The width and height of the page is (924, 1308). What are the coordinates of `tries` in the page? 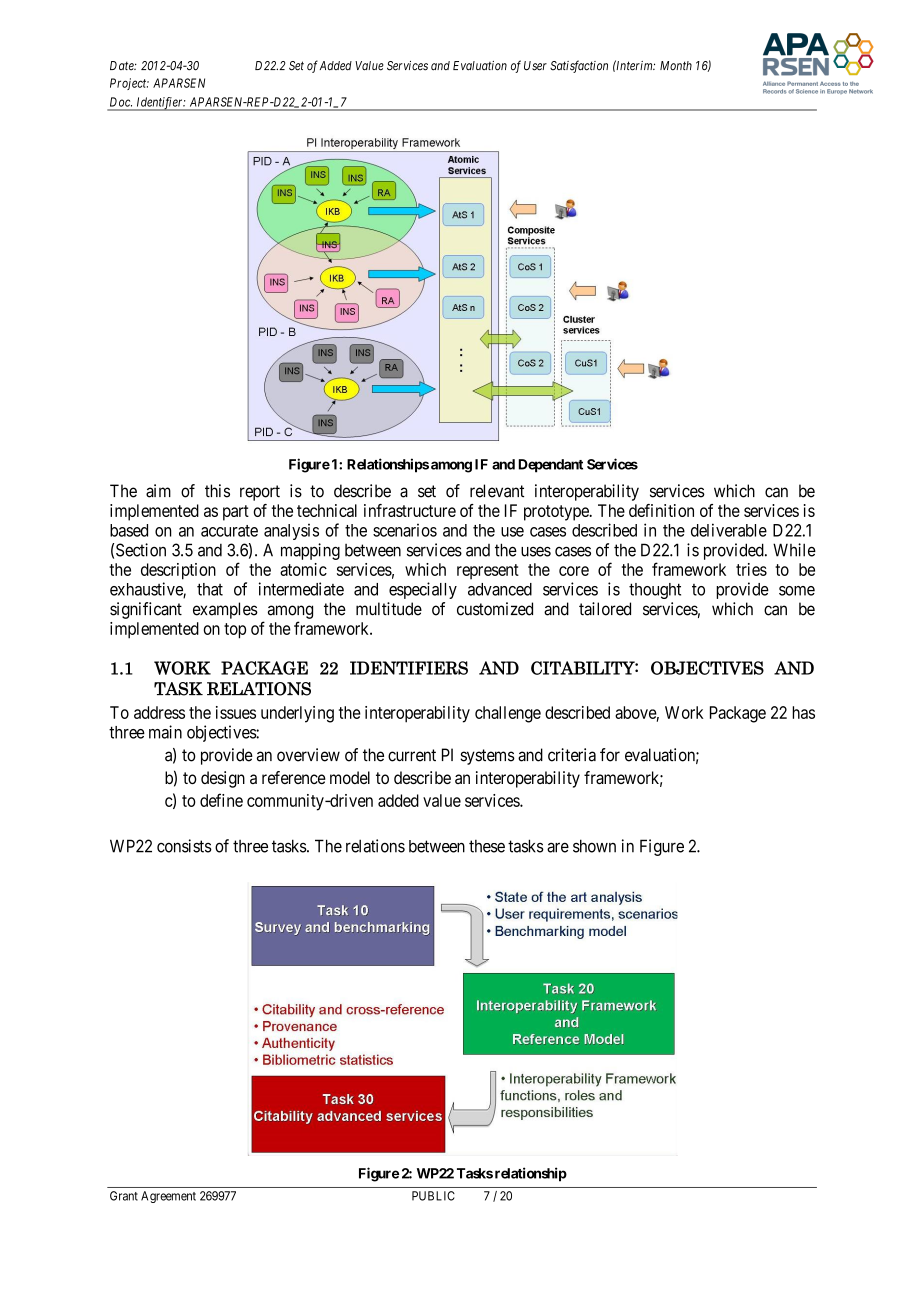 It's located at (751, 569).
